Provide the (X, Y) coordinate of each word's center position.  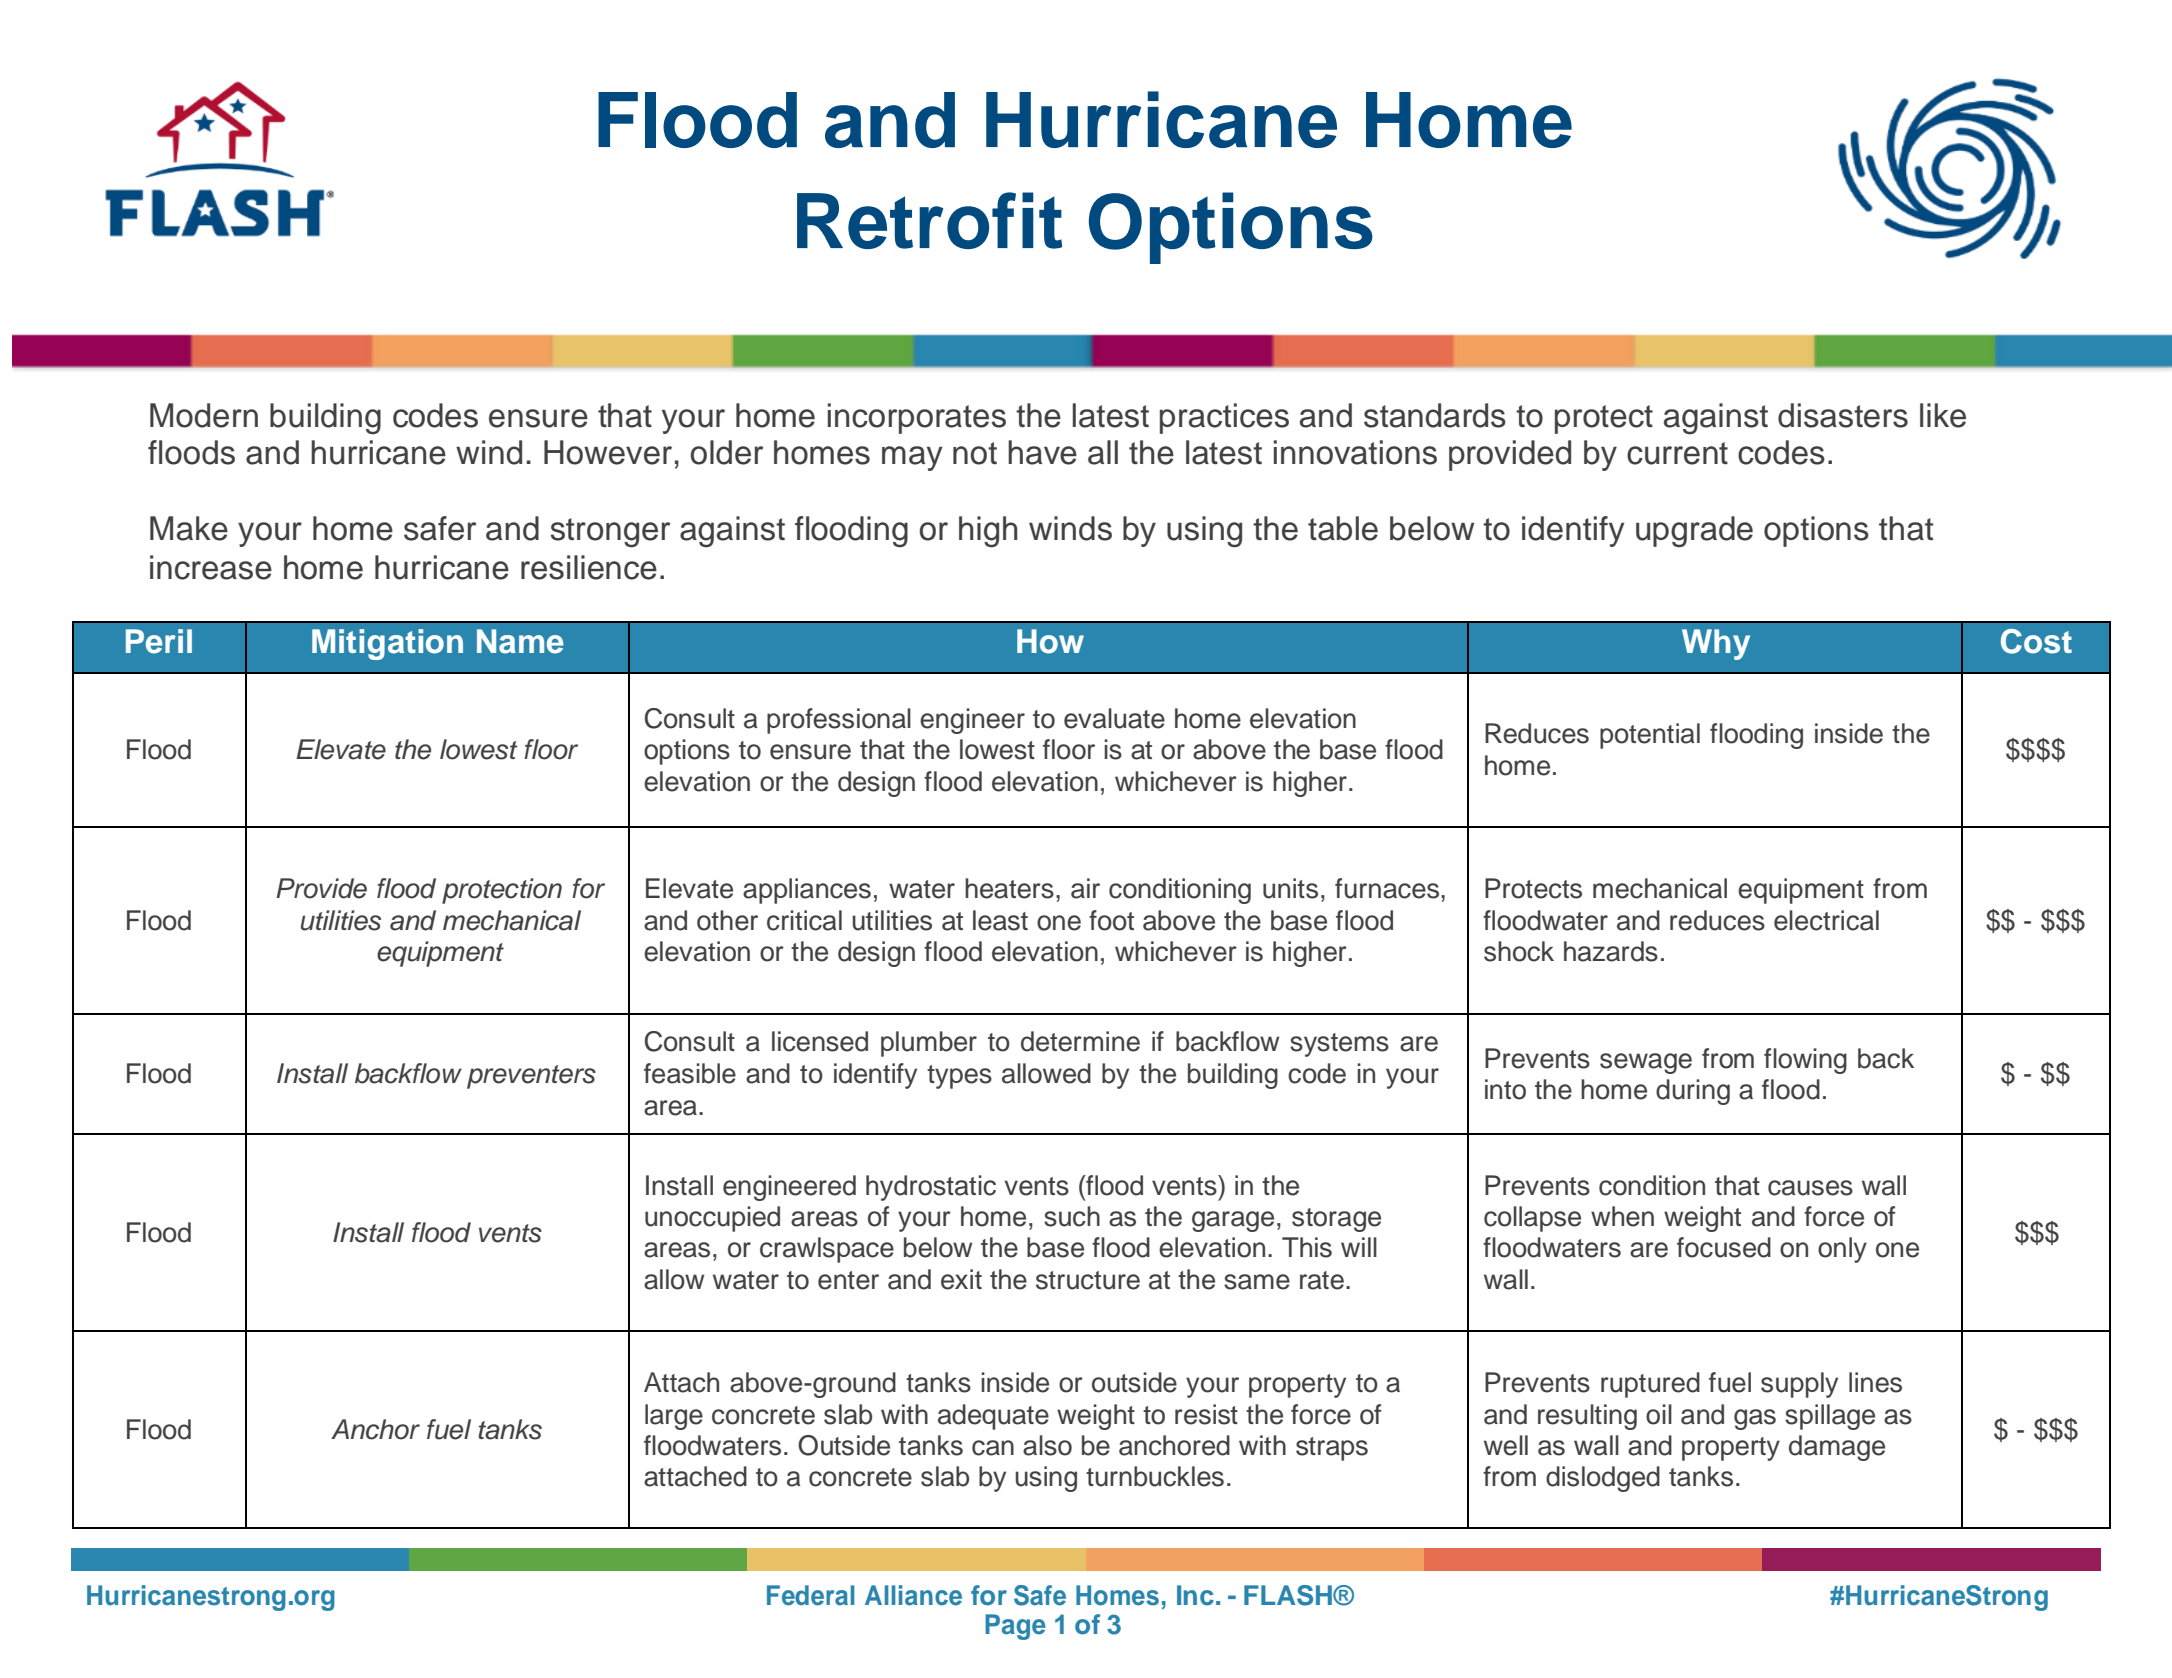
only (1842, 1250)
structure (1088, 1280)
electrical (1826, 920)
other (727, 920)
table (1343, 528)
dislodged (1603, 1479)
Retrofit (929, 220)
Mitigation (387, 644)
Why (1716, 644)
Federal (810, 1595)
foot (1111, 920)
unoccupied (712, 1219)
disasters (1843, 415)
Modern (204, 415)
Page (1015, 1627)
